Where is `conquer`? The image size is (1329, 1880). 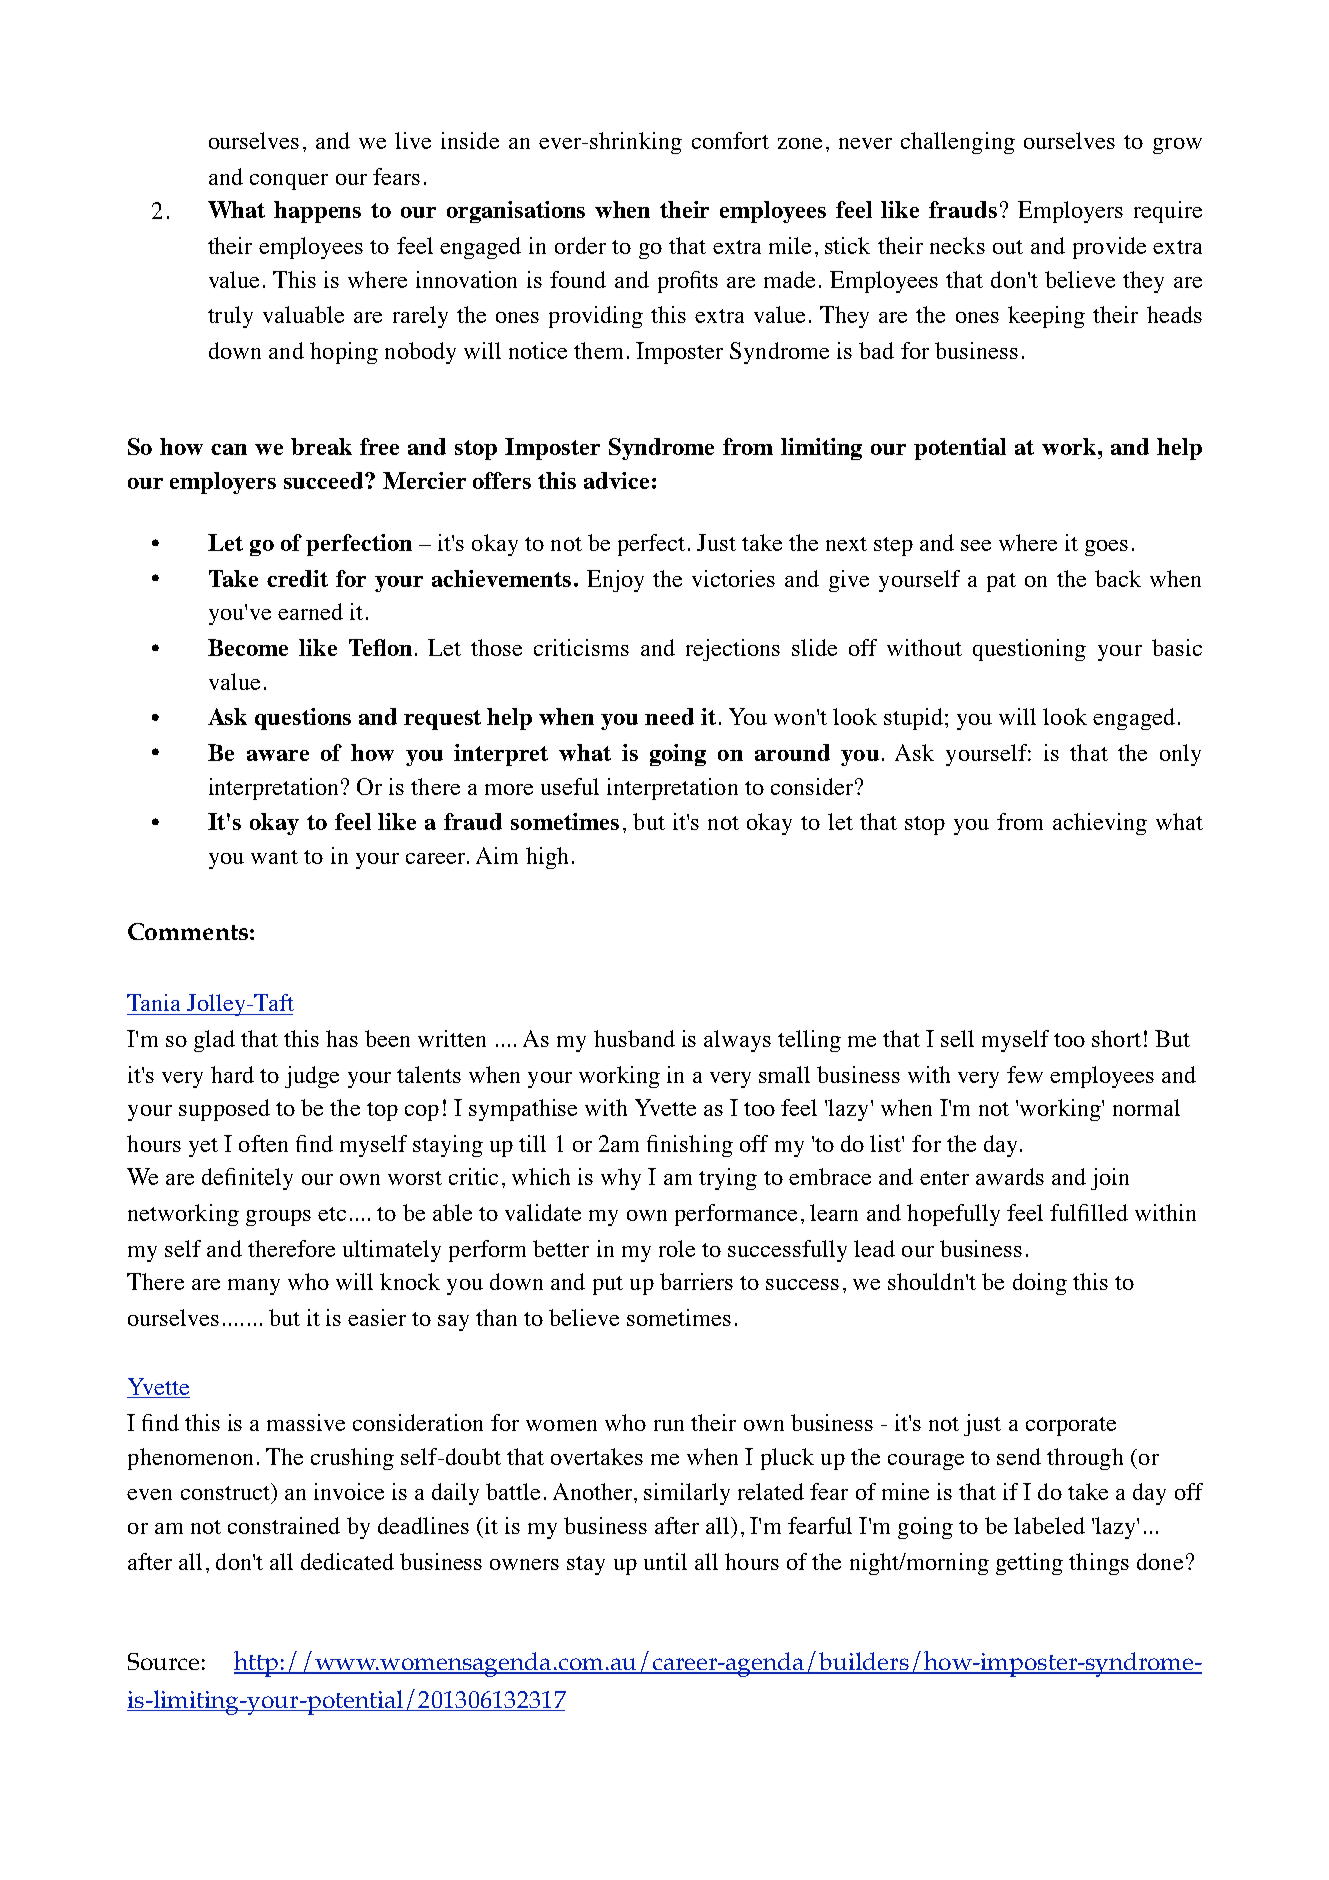 conquer is located at coordinates (289, 182).
